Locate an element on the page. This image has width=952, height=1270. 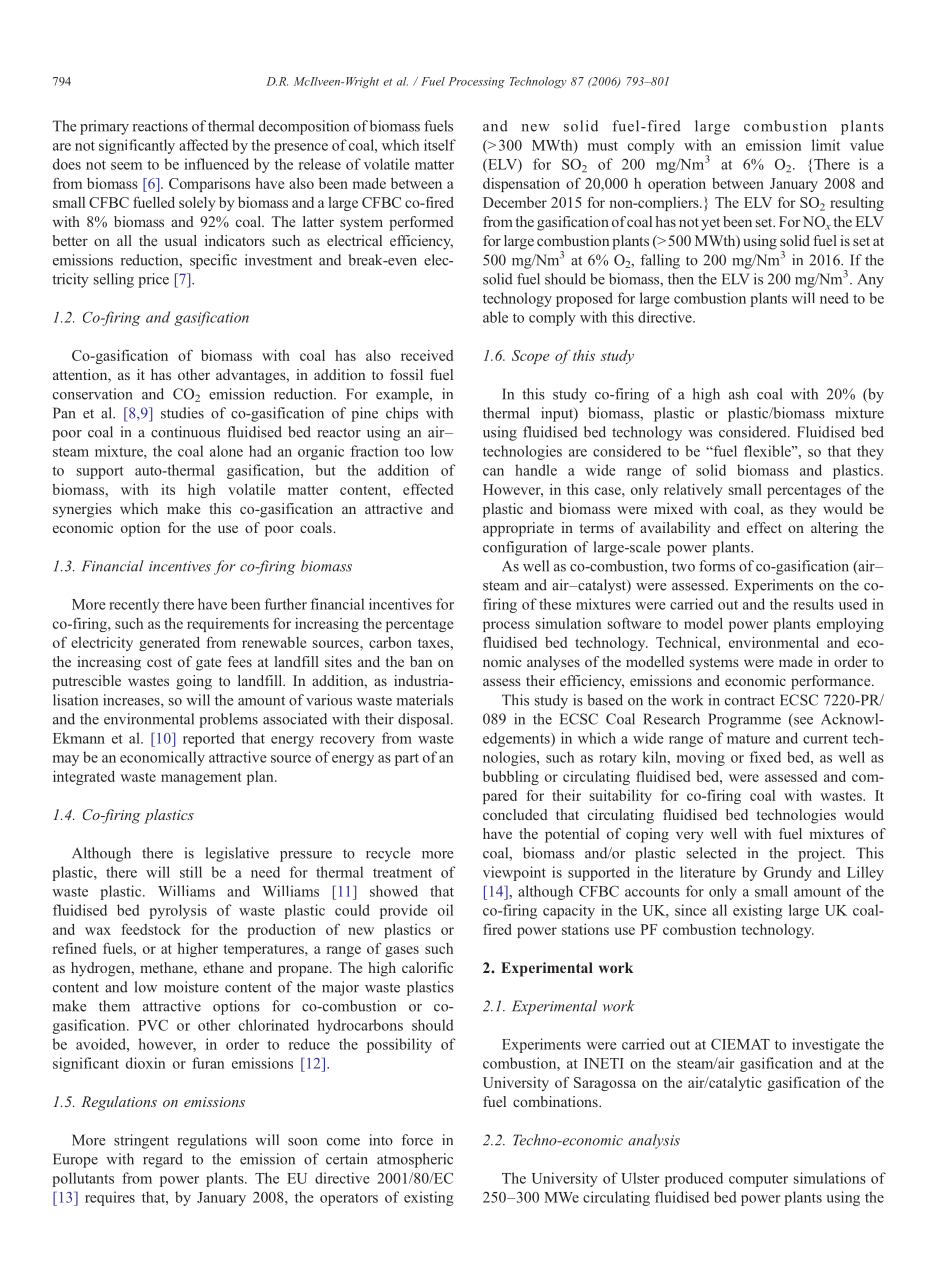
computer is located at coordinates (758, 1180).
